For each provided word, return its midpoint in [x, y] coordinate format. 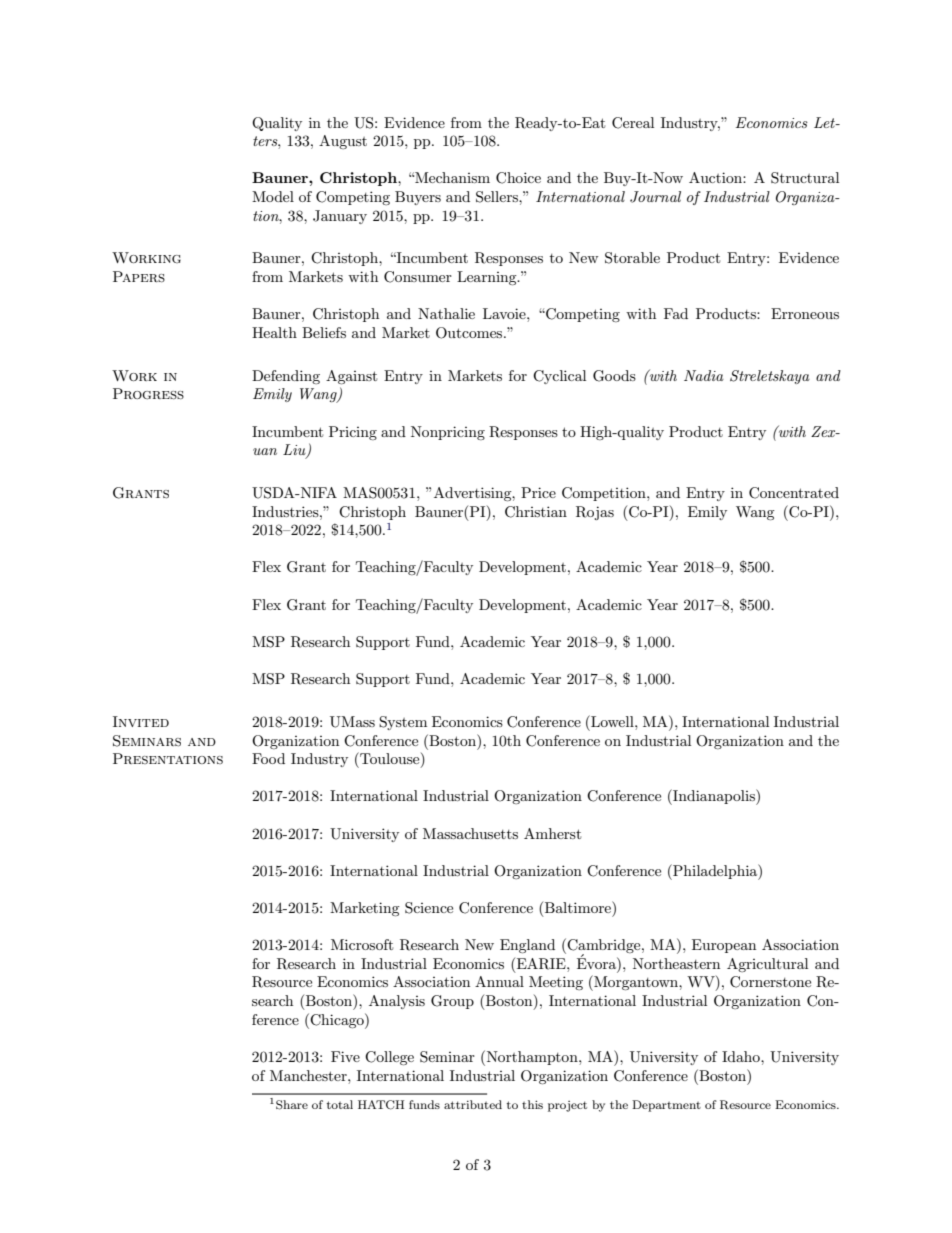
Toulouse [390, 759]
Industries [286, 511]
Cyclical [559, 377]
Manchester [309, 1075]
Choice [518, 178]
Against [351, 377]
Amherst [552, 833]
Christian [536, 512]
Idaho [742, 1056]
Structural [805, 178]
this [532, 1104]
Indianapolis [714, 797]
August [343, 142]
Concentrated [794, 493]
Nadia [704, 375]
